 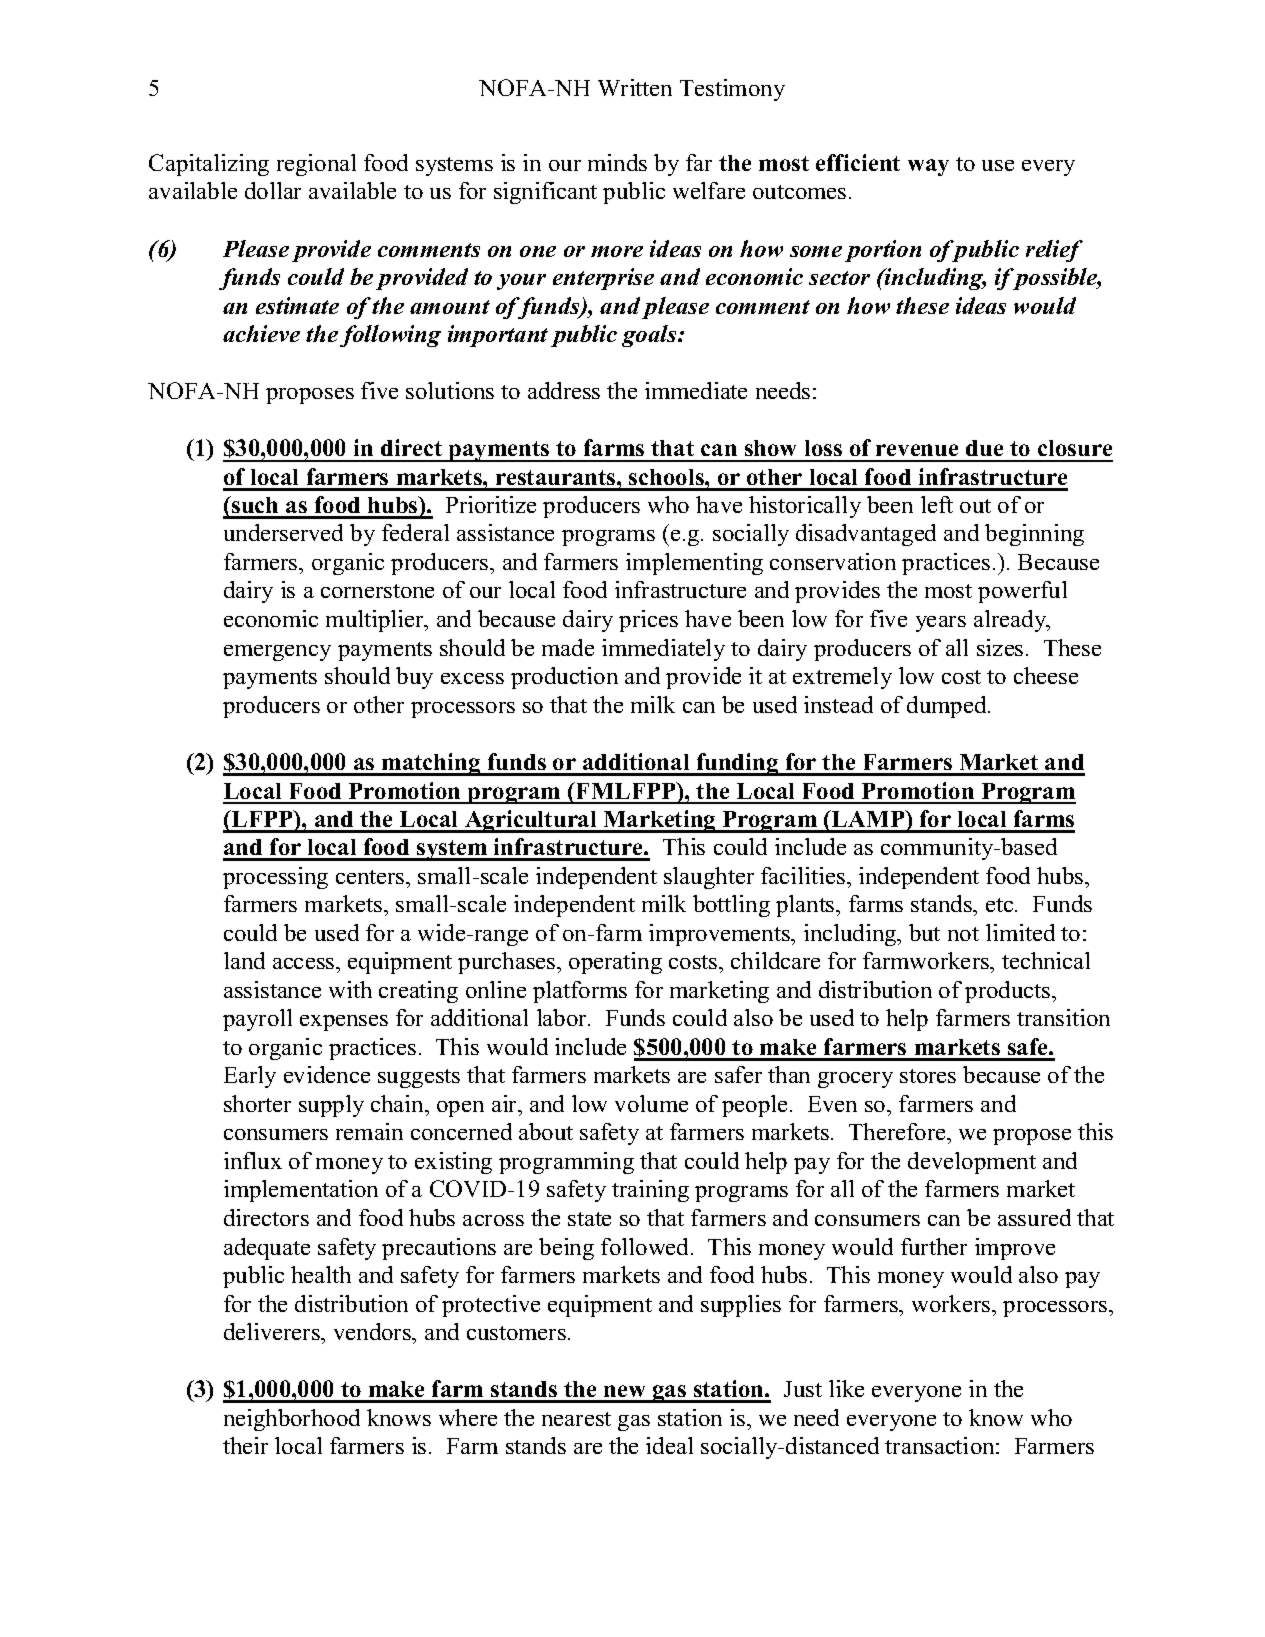 What do you see at coordinates (316, 165) in the page?
I see `regional` at bounding box center [316, 165].
